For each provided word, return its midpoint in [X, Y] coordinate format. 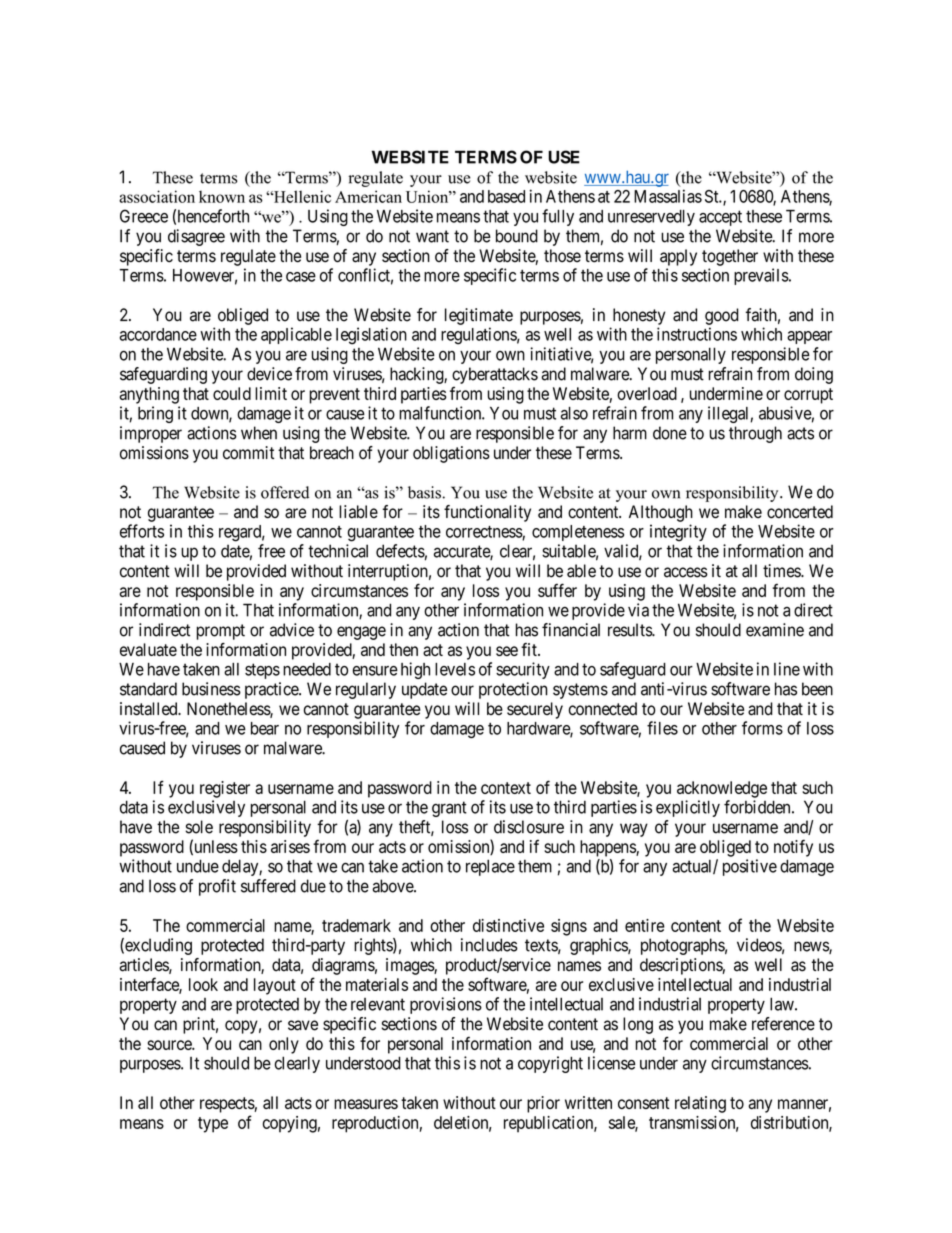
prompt [221, 632]
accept [720, 218]
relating [700, 1104]
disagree [196, 237]
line [787, 669]
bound [517, 236]
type [213, 1125]
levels [455, 669]
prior [543, 1104]
